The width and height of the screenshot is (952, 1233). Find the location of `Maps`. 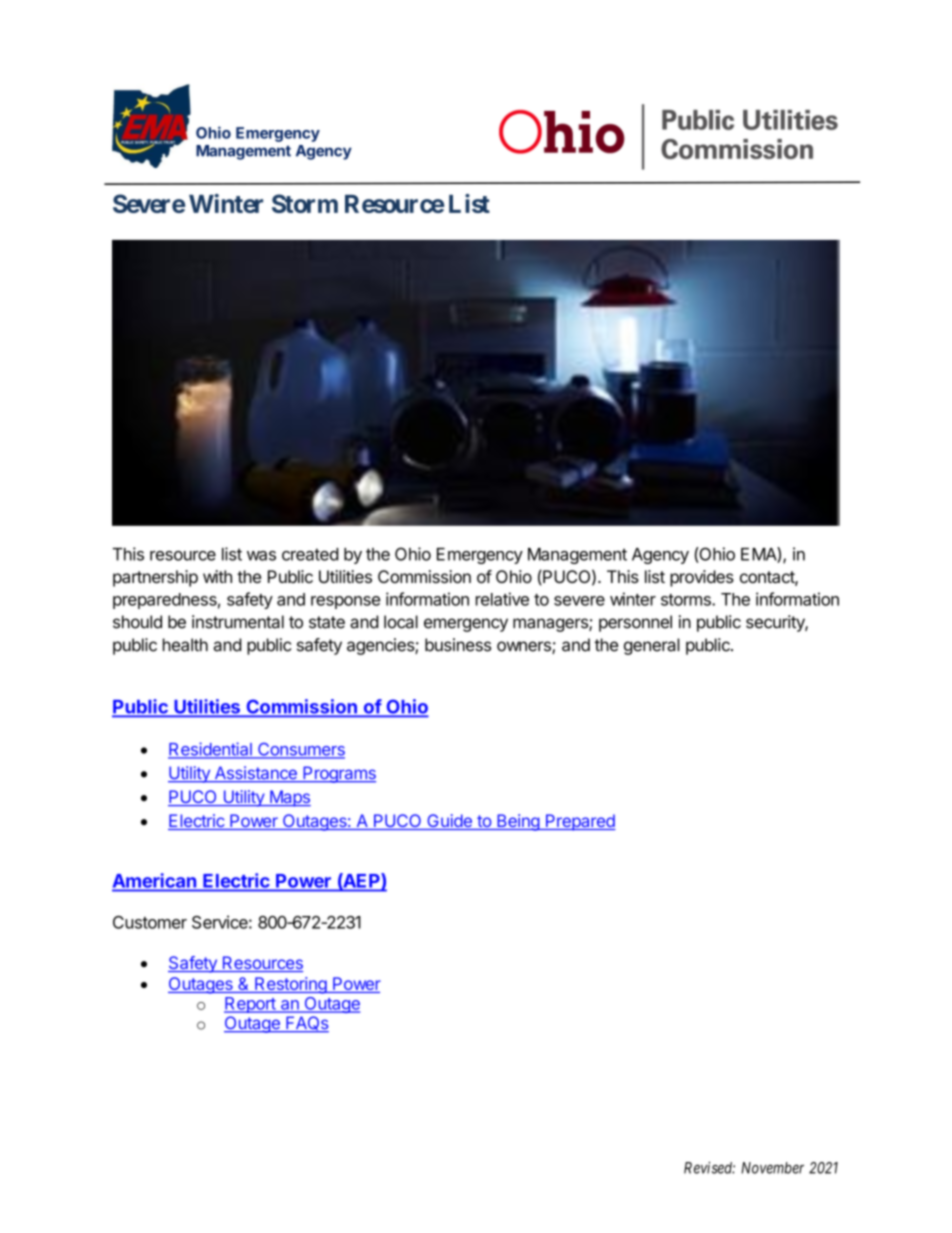

Maps is located at coordinates (289, 798).
